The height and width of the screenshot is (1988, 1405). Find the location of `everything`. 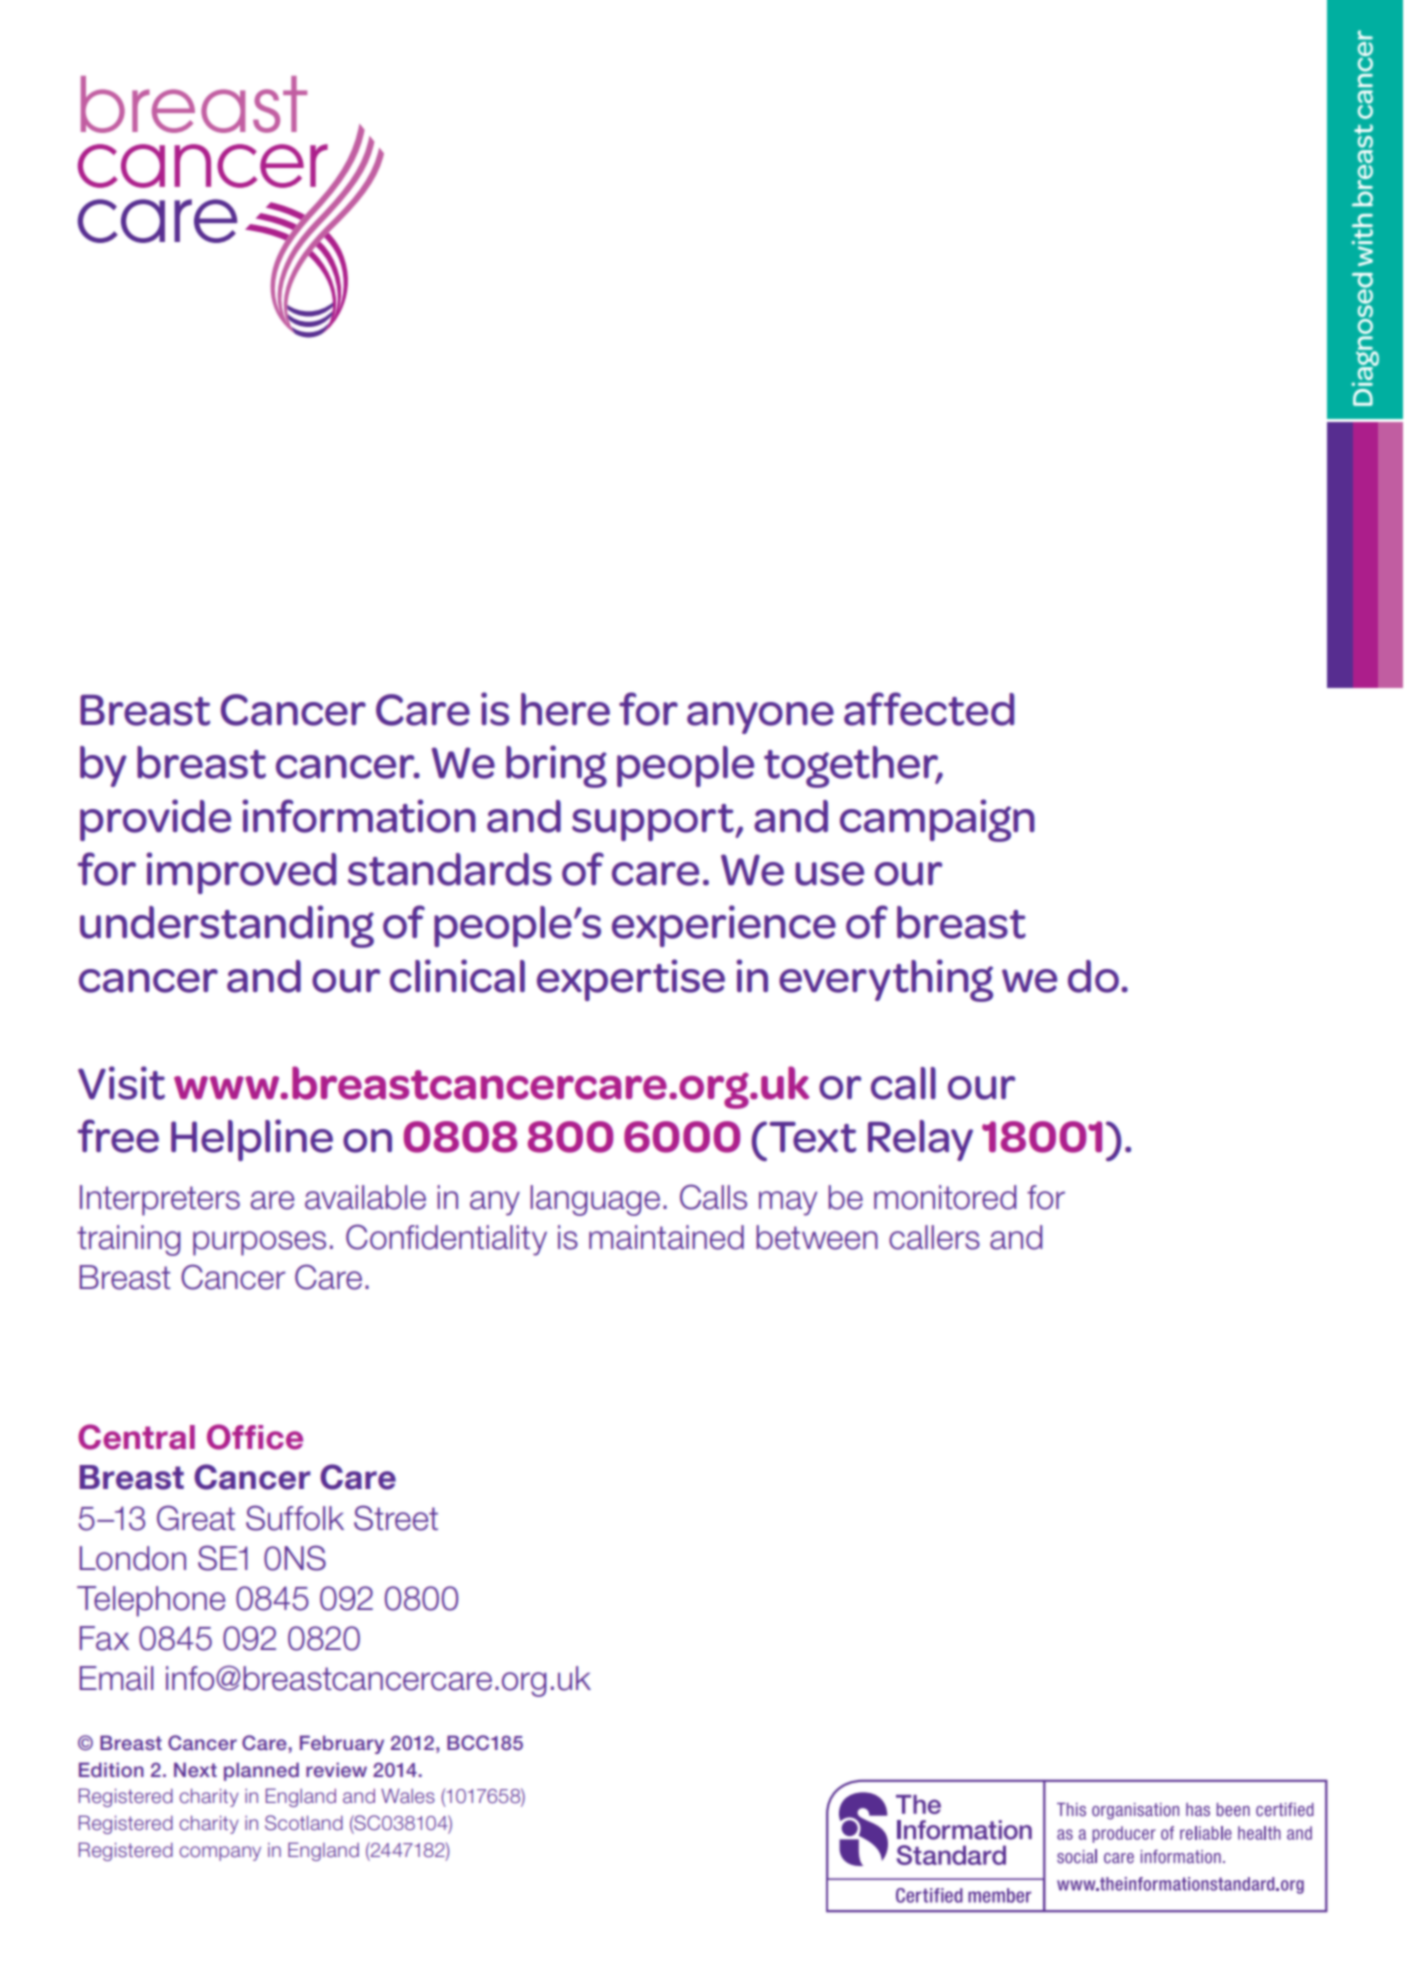

everything is located at coordinates (886, 980).
